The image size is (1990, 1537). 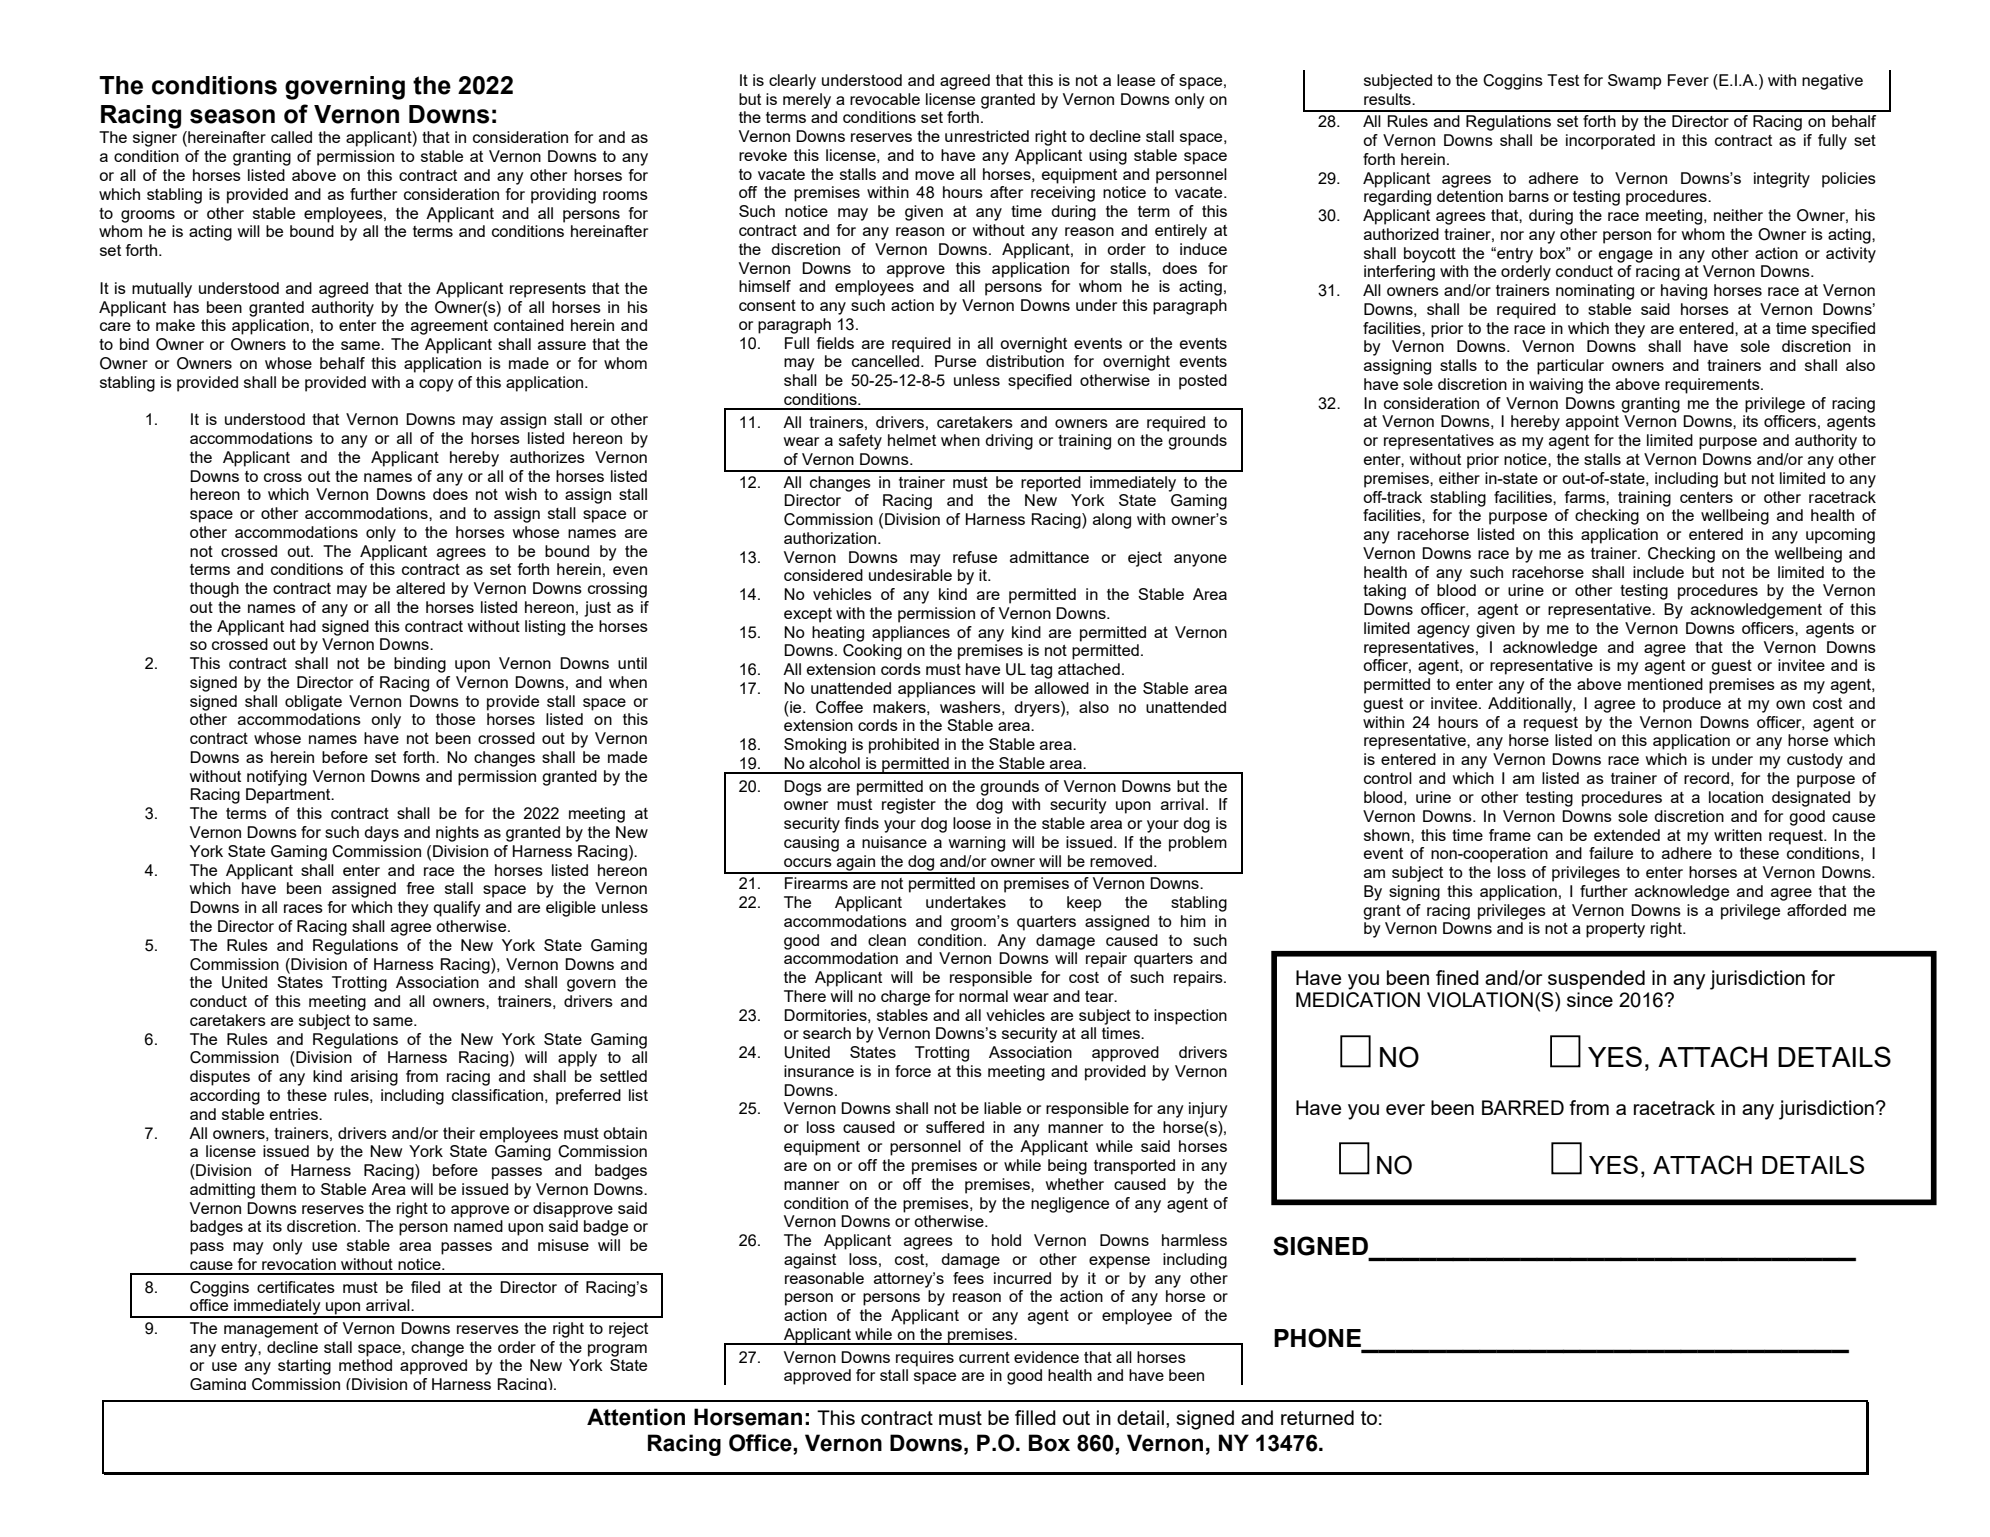 I want to click on record, so click(x=1706, y=778).
